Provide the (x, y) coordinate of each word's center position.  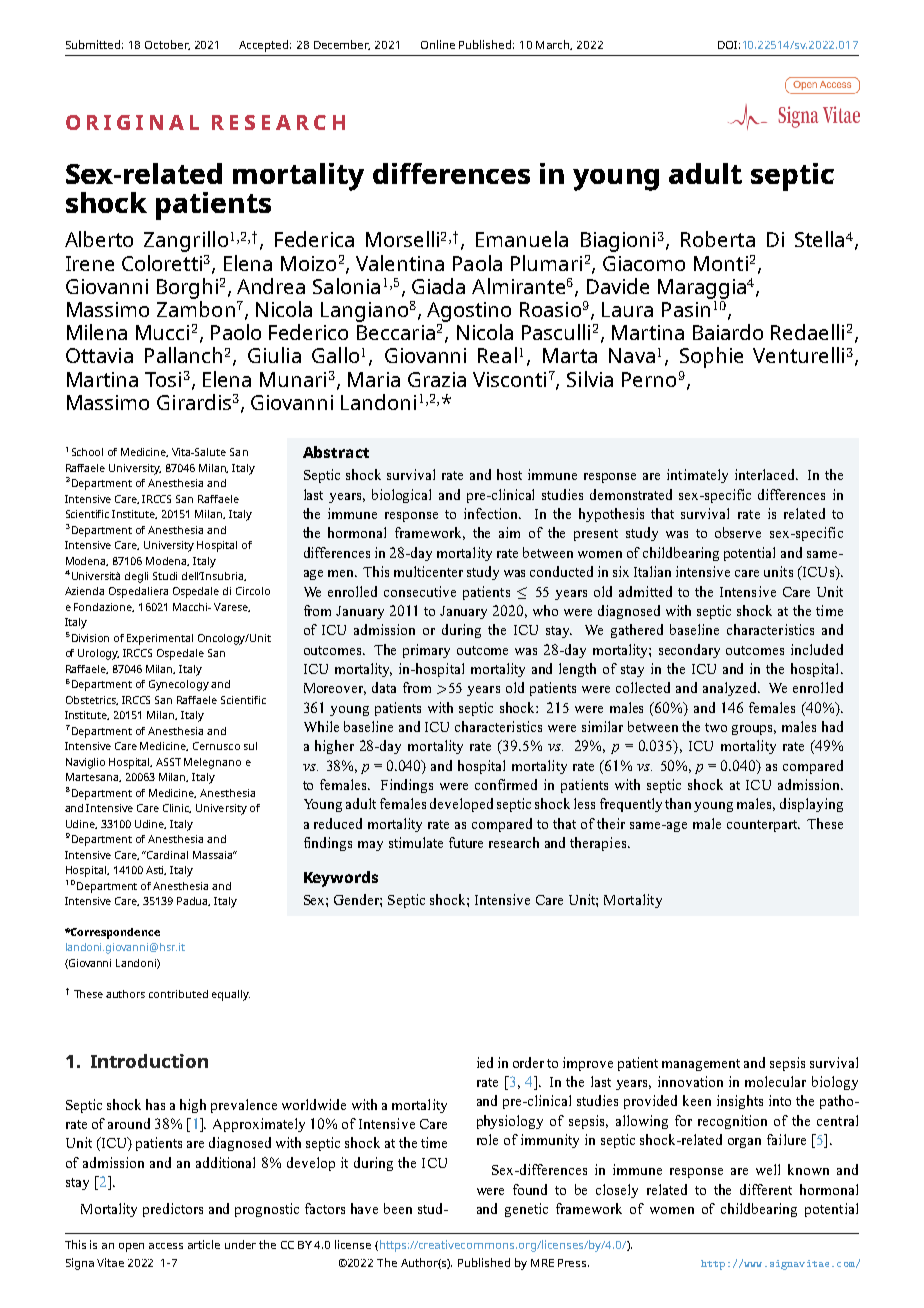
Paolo (236, 332)
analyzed (731, 689)
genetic (526, 1210)
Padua (193, 901)
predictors (173, 1210)
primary (426, 651)
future (466, 842)
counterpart (763, 826)
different (766, 1189)
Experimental (160, 639)
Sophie (711, 357)
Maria (374, 379)
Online (438, 44)
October (167, 45)
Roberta (718, 239)
